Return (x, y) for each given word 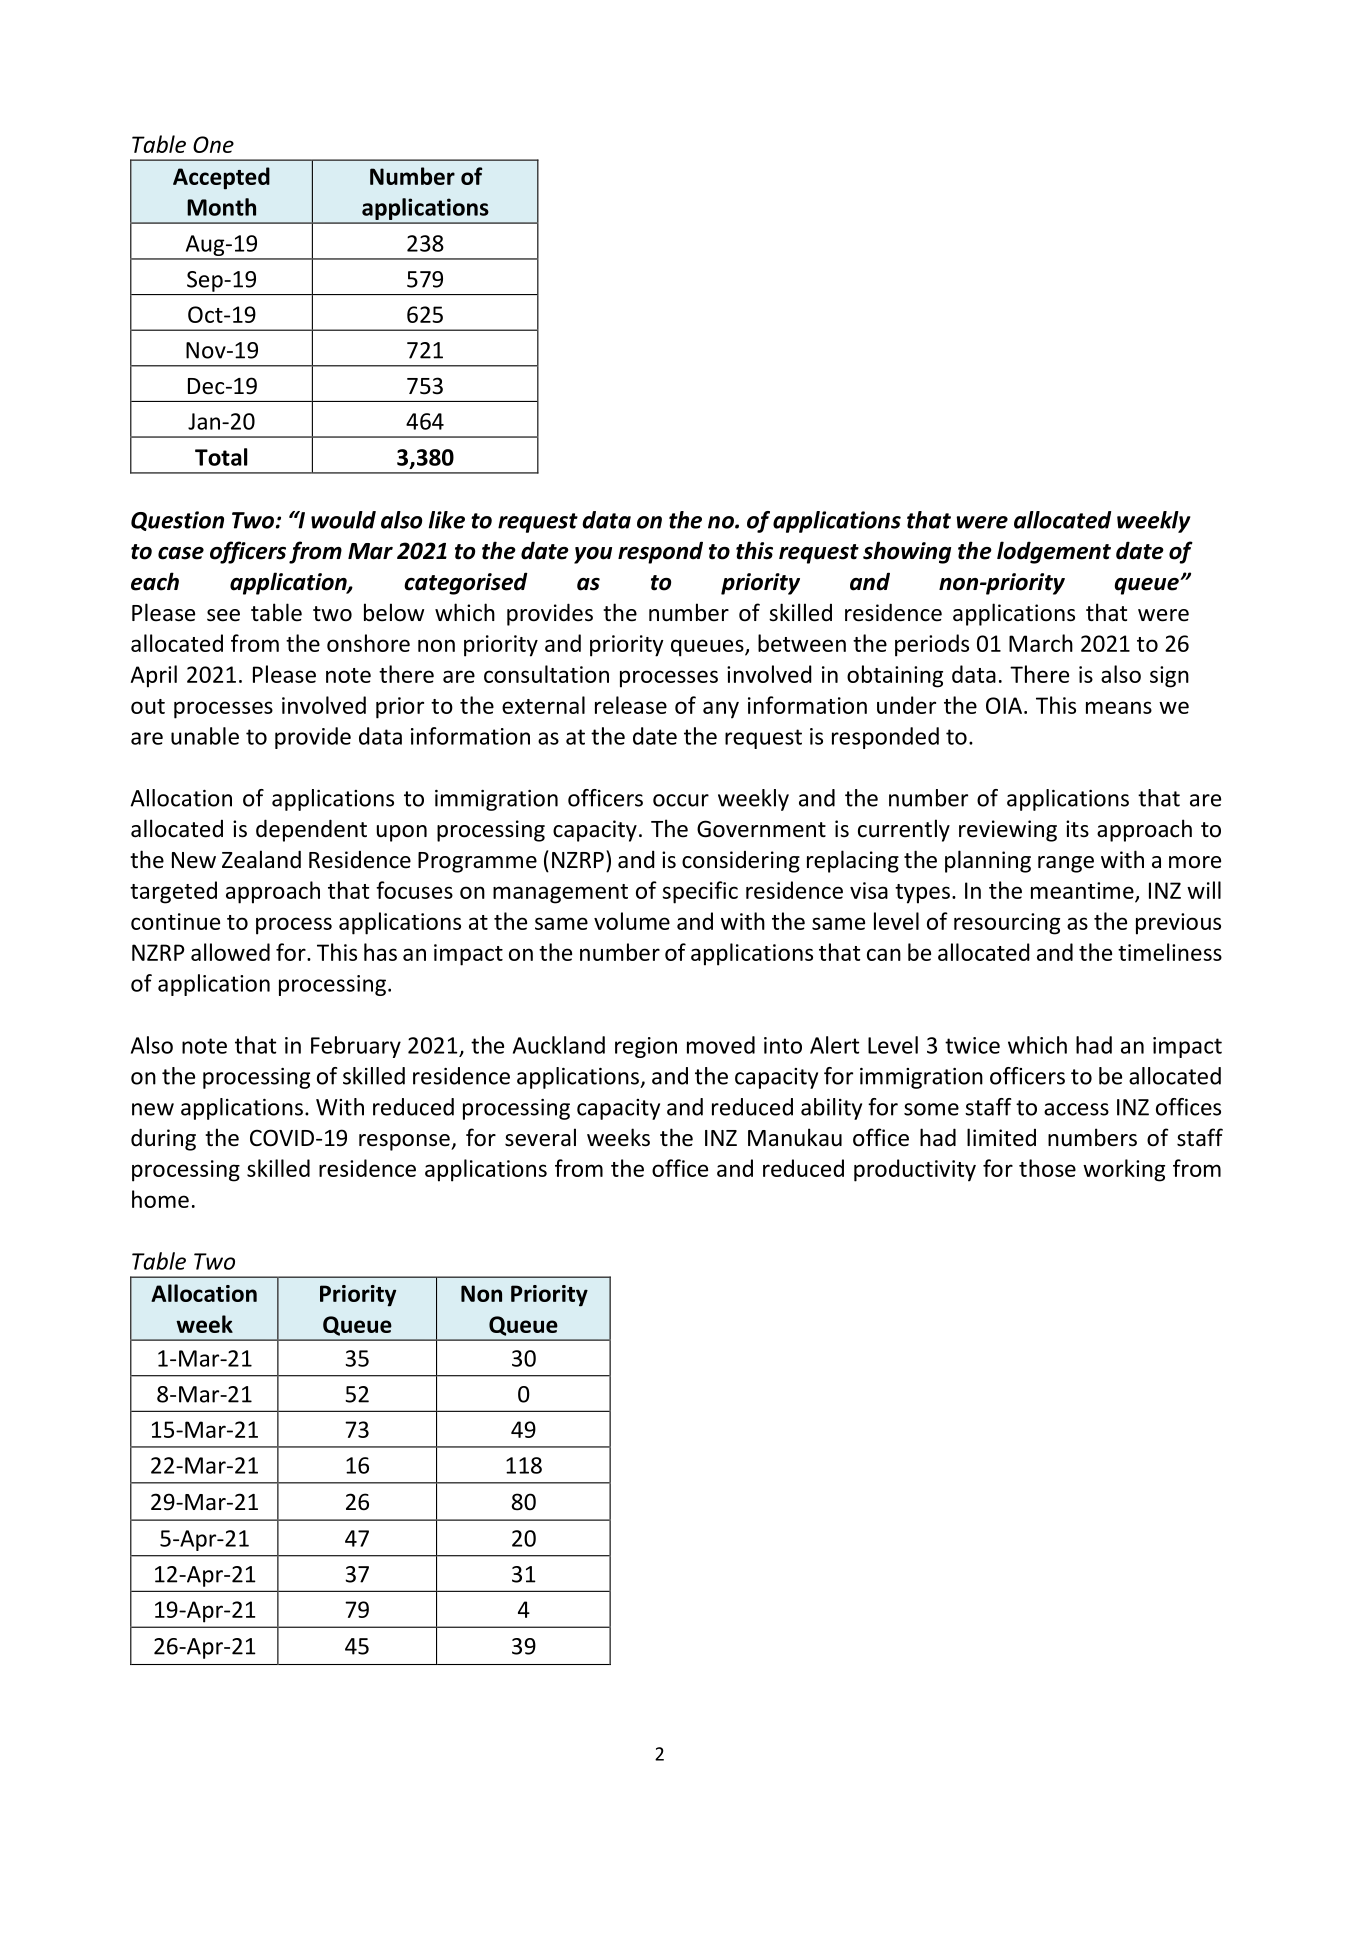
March (1041, 643)
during (163, 1139)
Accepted (221, 178)
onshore (368, 643)
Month (221, 207)
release (631, 705)
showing (907, 552)
